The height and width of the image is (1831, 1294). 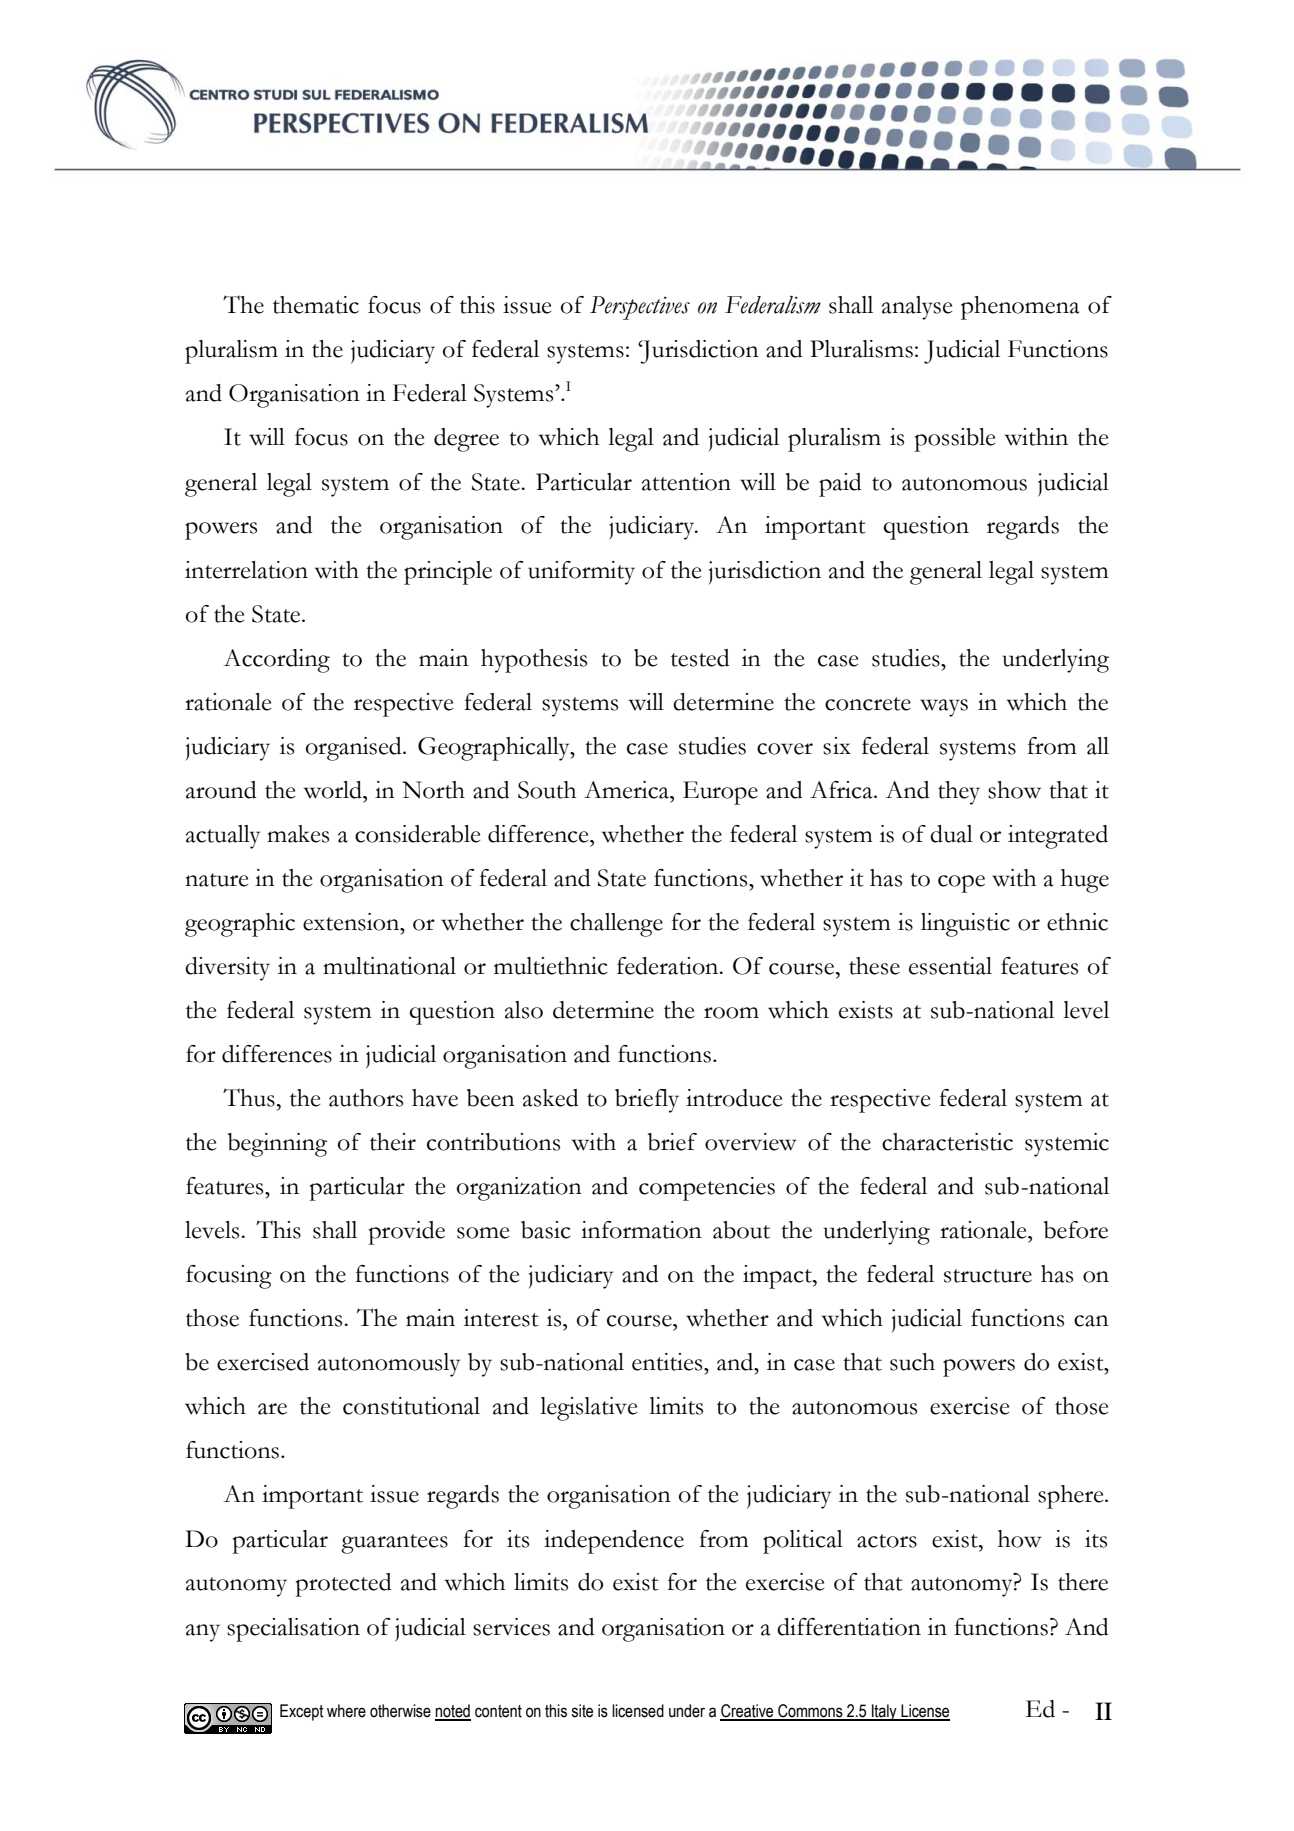 I want to click on federation, so click(x=669, y=966).
